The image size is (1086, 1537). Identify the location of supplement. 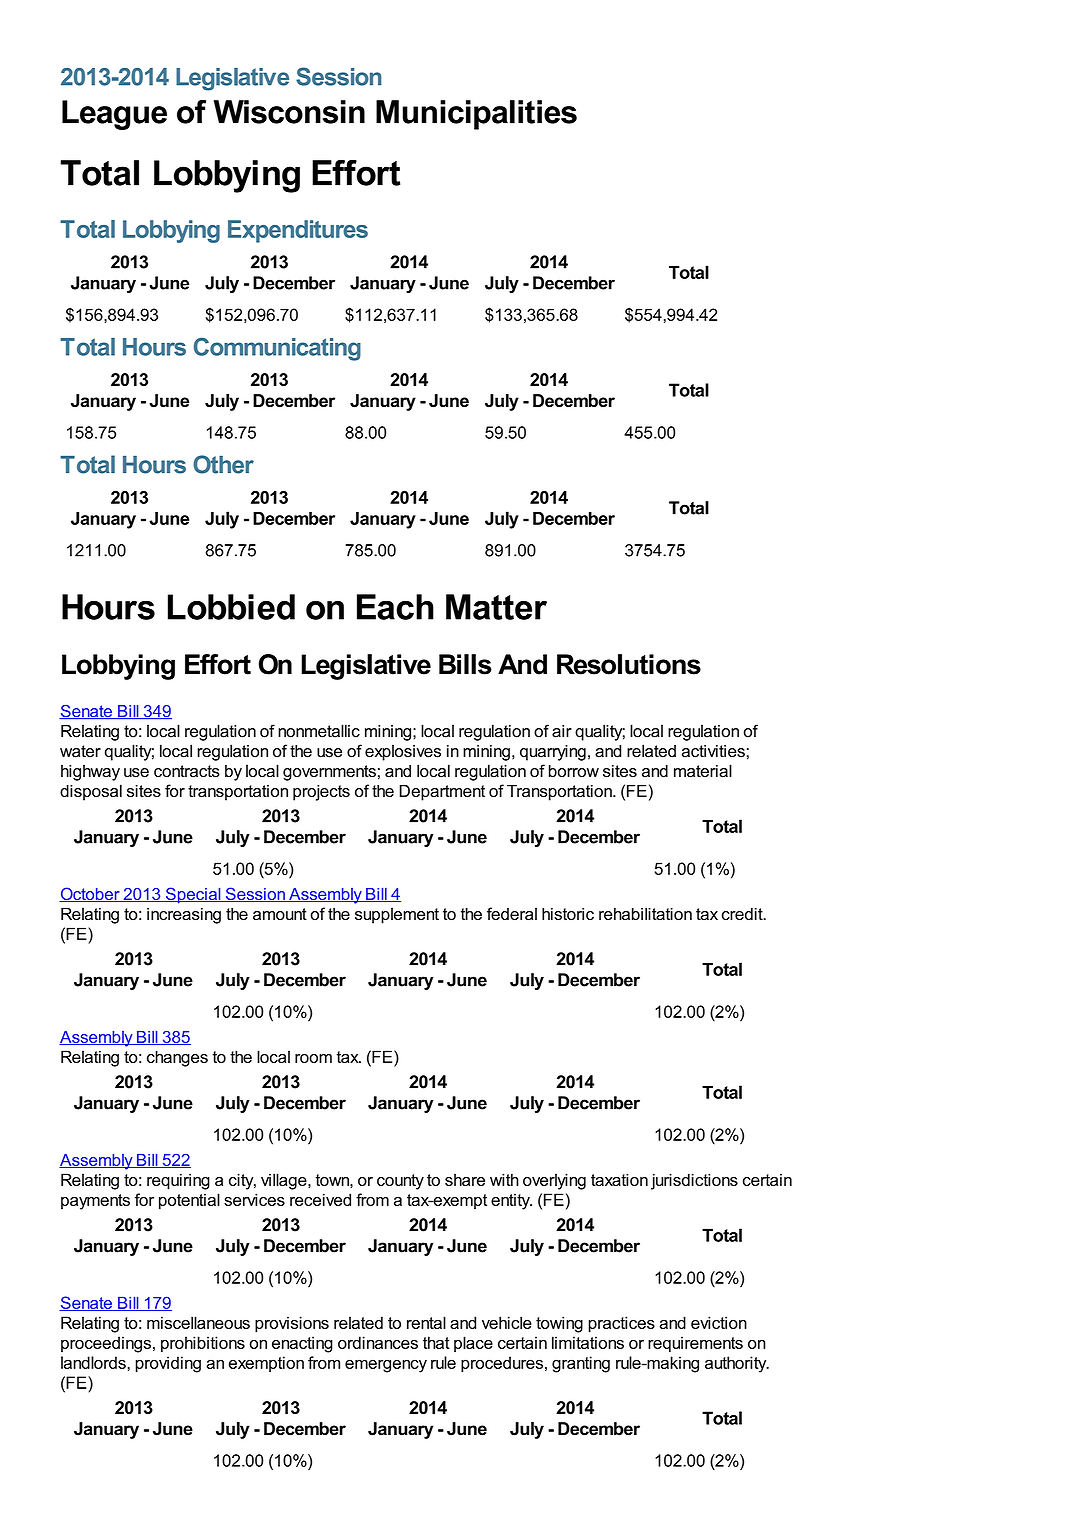
(397, 915).
